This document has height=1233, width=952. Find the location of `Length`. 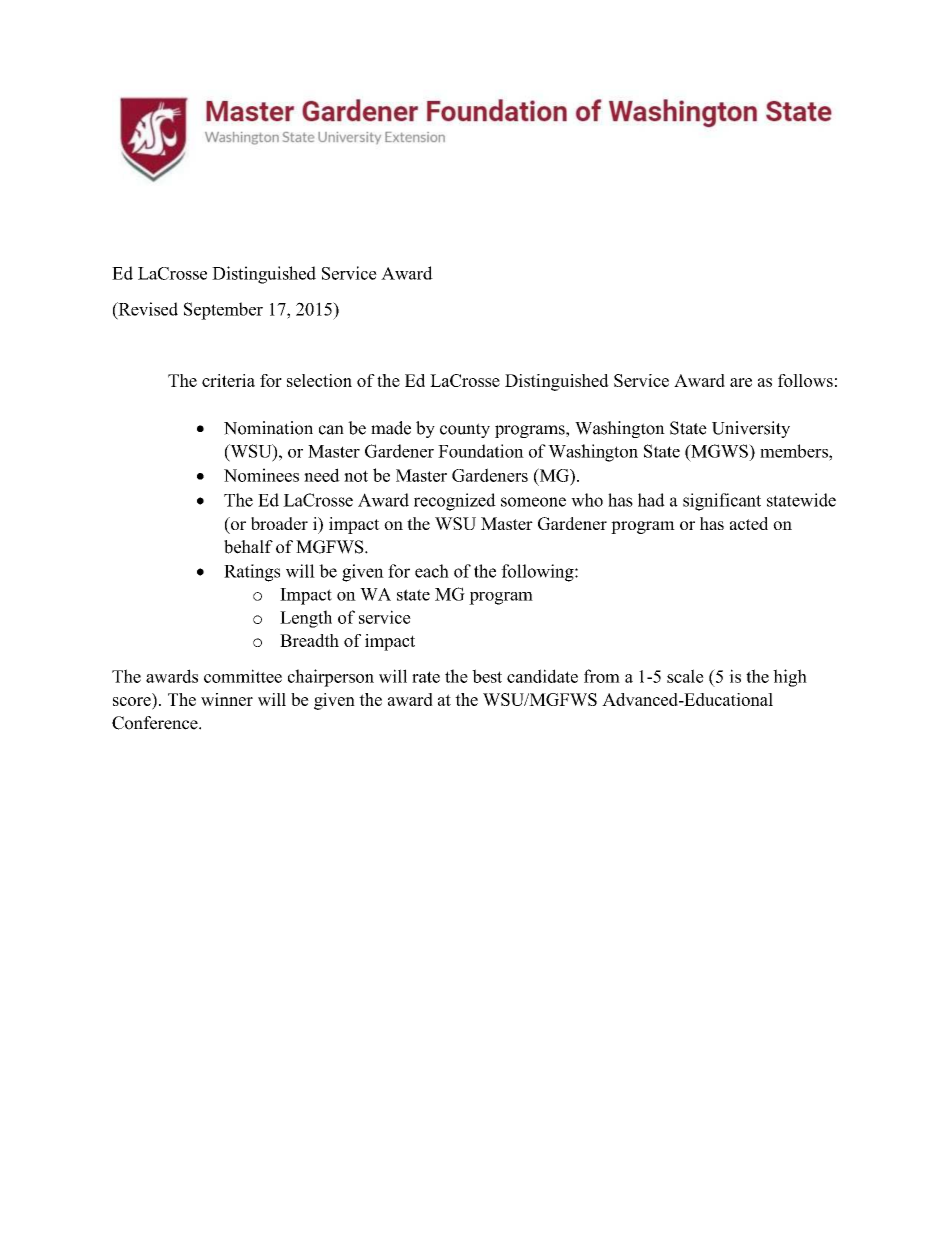

Length is located at coordinates (306, 619).
